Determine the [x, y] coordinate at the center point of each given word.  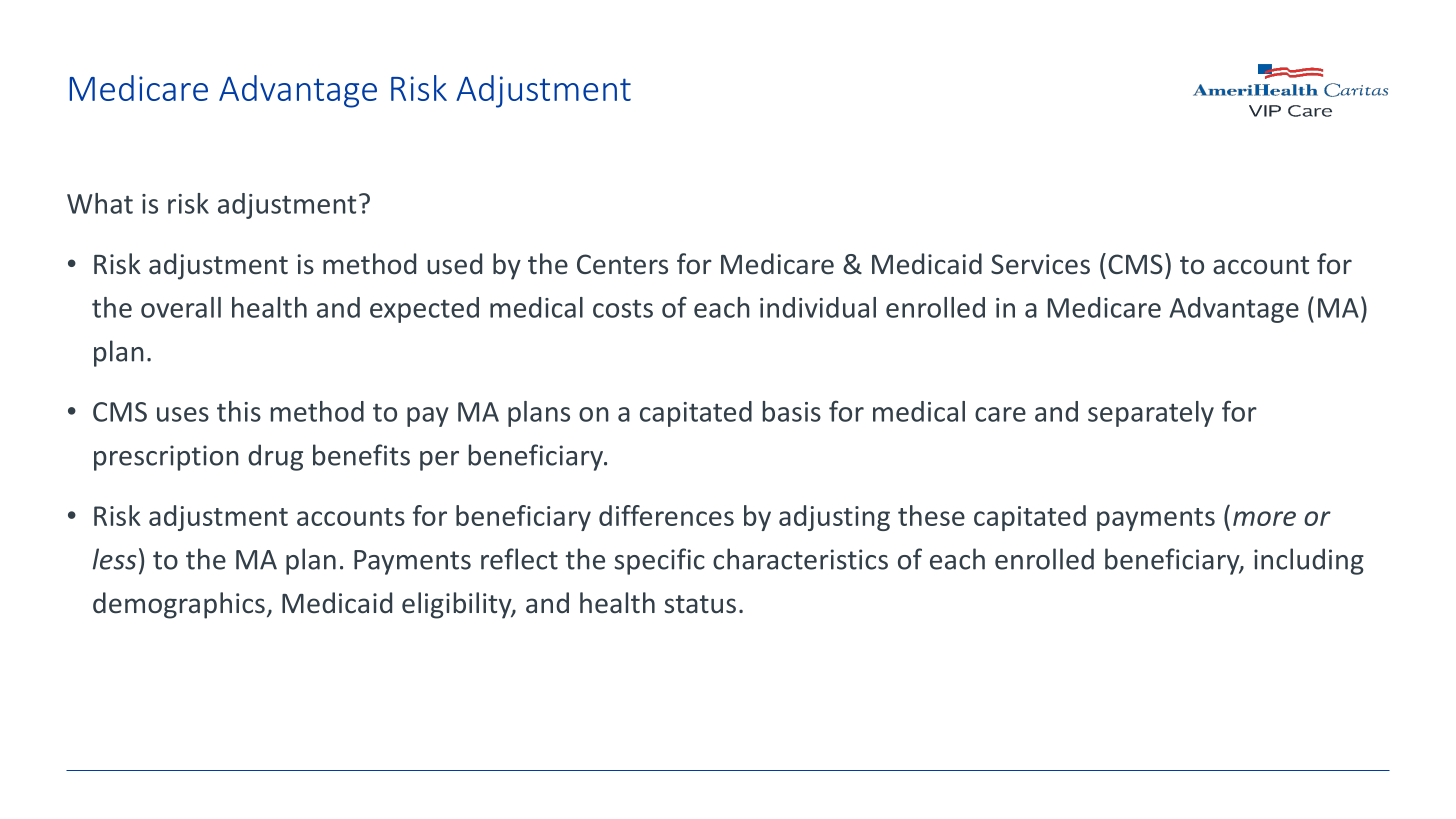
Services [1040, 264]
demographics [179, 605]
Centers [622, 264]
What [100, 203]
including [1309, 561]
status [700, 604]
